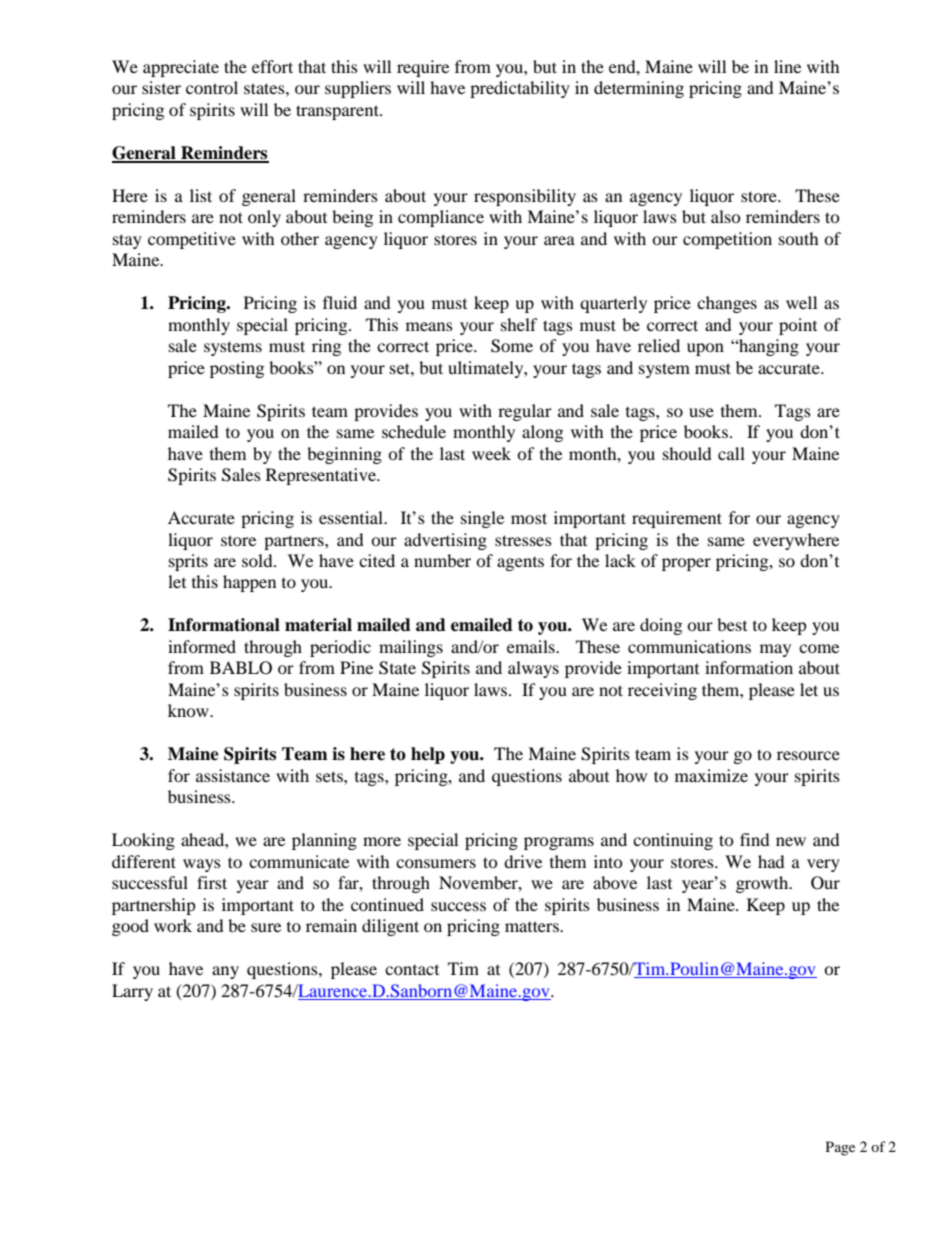 This image has width=952, height=1233. What do you see at coordinates (533, 926) in the image?
I see `matters` at bounding box center [533, 926].
